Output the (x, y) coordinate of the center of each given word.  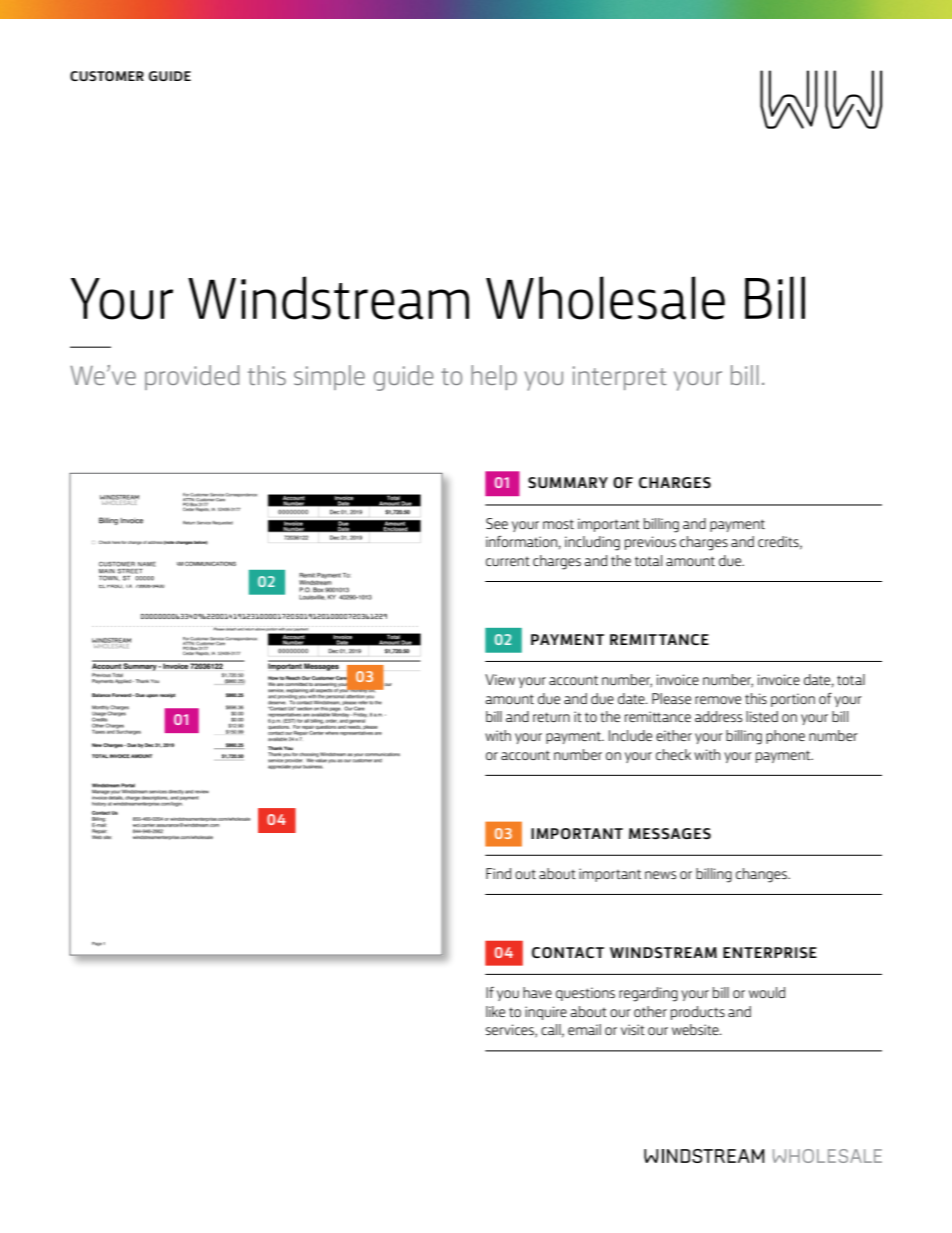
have (537, 992)
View (500, 679)
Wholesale (605, 298)
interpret (620, 378)
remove (718, 700)
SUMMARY (568, 482)
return (551, 717)
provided (192, 377)
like (495, 1011)
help (494, 377)
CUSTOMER (107, 76)
